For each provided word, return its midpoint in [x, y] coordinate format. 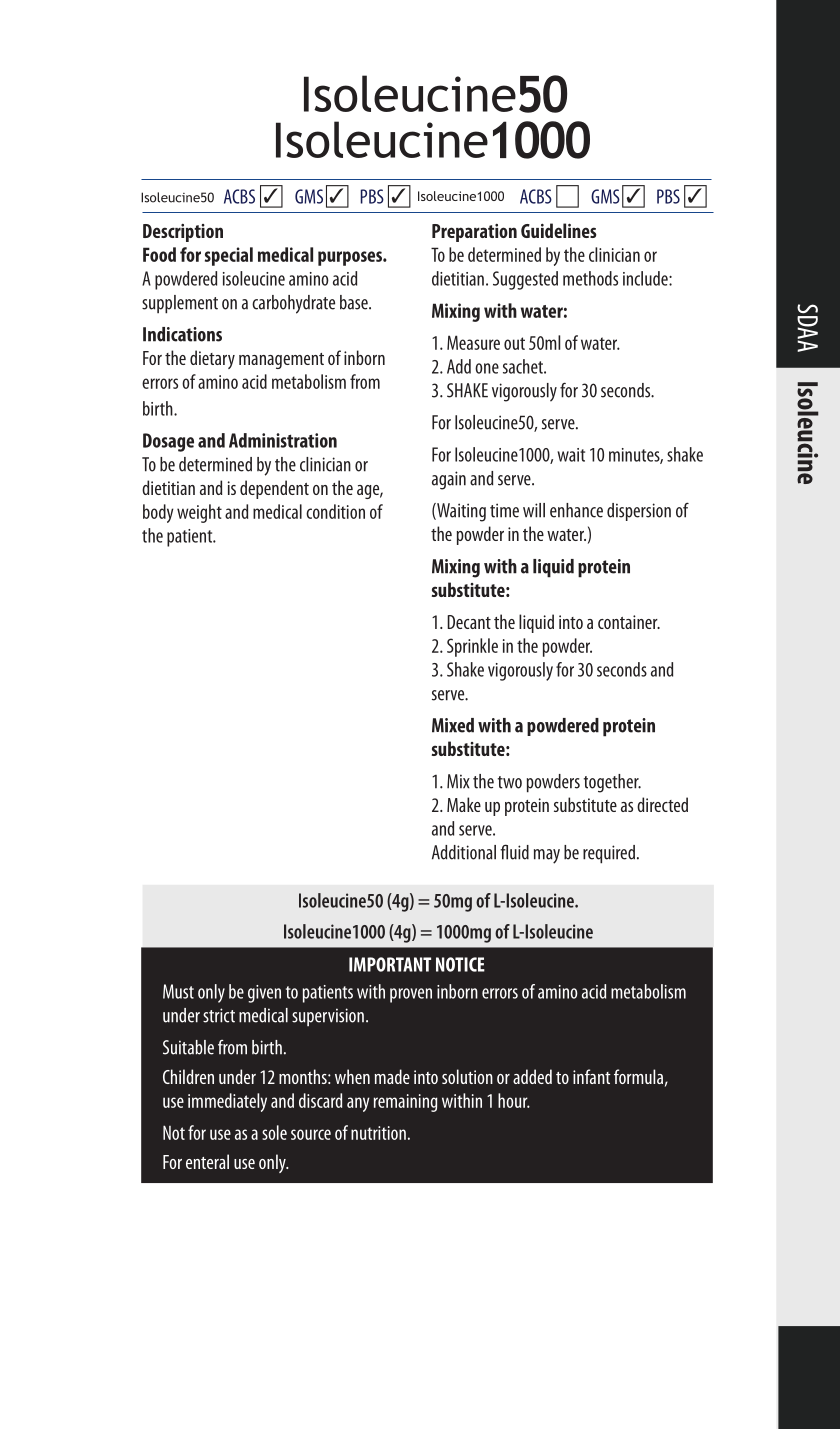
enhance [576, 510]
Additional [464, 852]
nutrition [378, 1133]
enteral [207, 1161]
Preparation [474, 233]
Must [178, 991]
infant [592, 1076]
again [449, 480]
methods [590, 278]
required [609, 854]
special [229, 256]
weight [199, 513]
